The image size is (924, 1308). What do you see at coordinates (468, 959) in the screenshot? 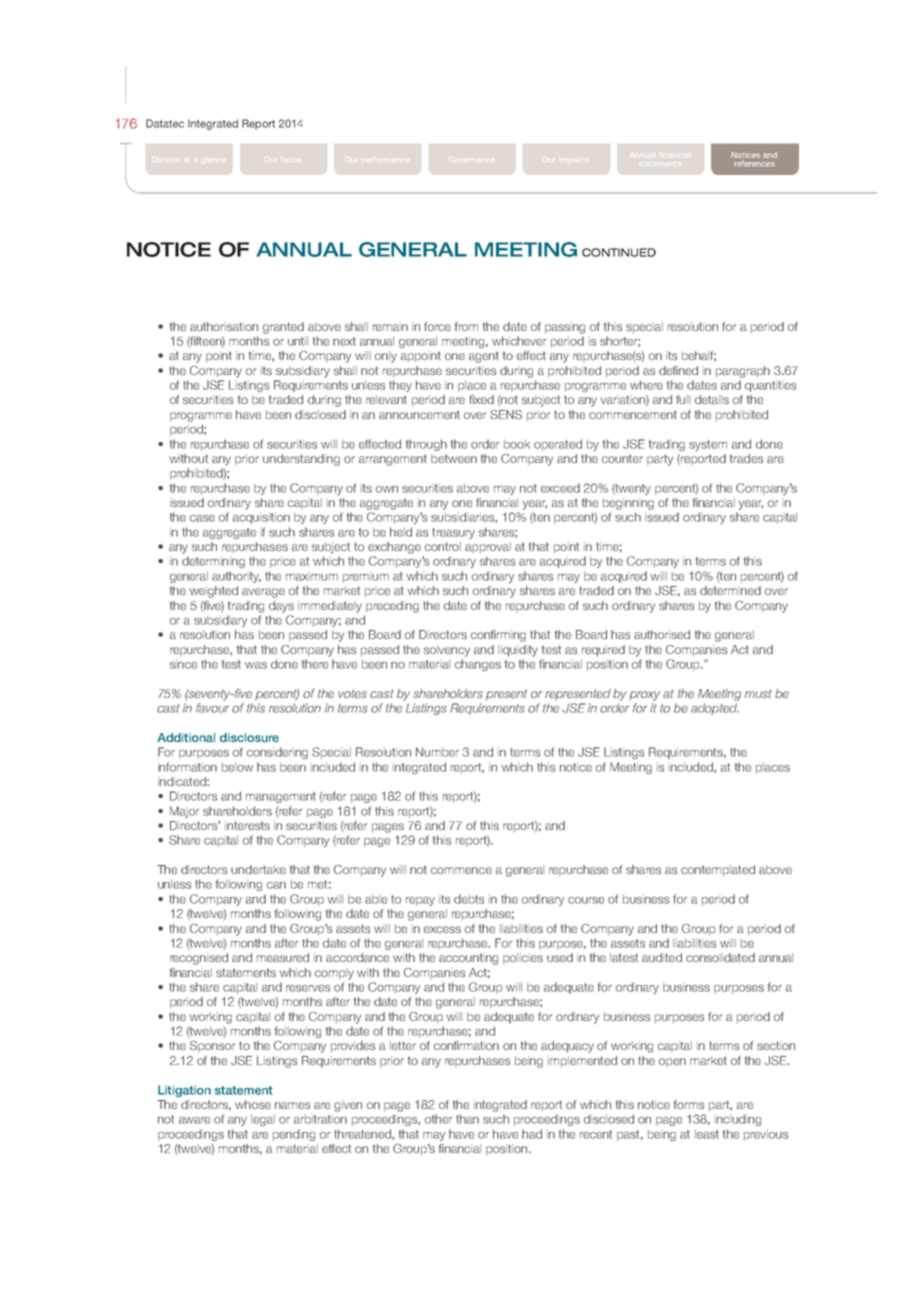
I see `accounting` at bounding box center [468, 959].
